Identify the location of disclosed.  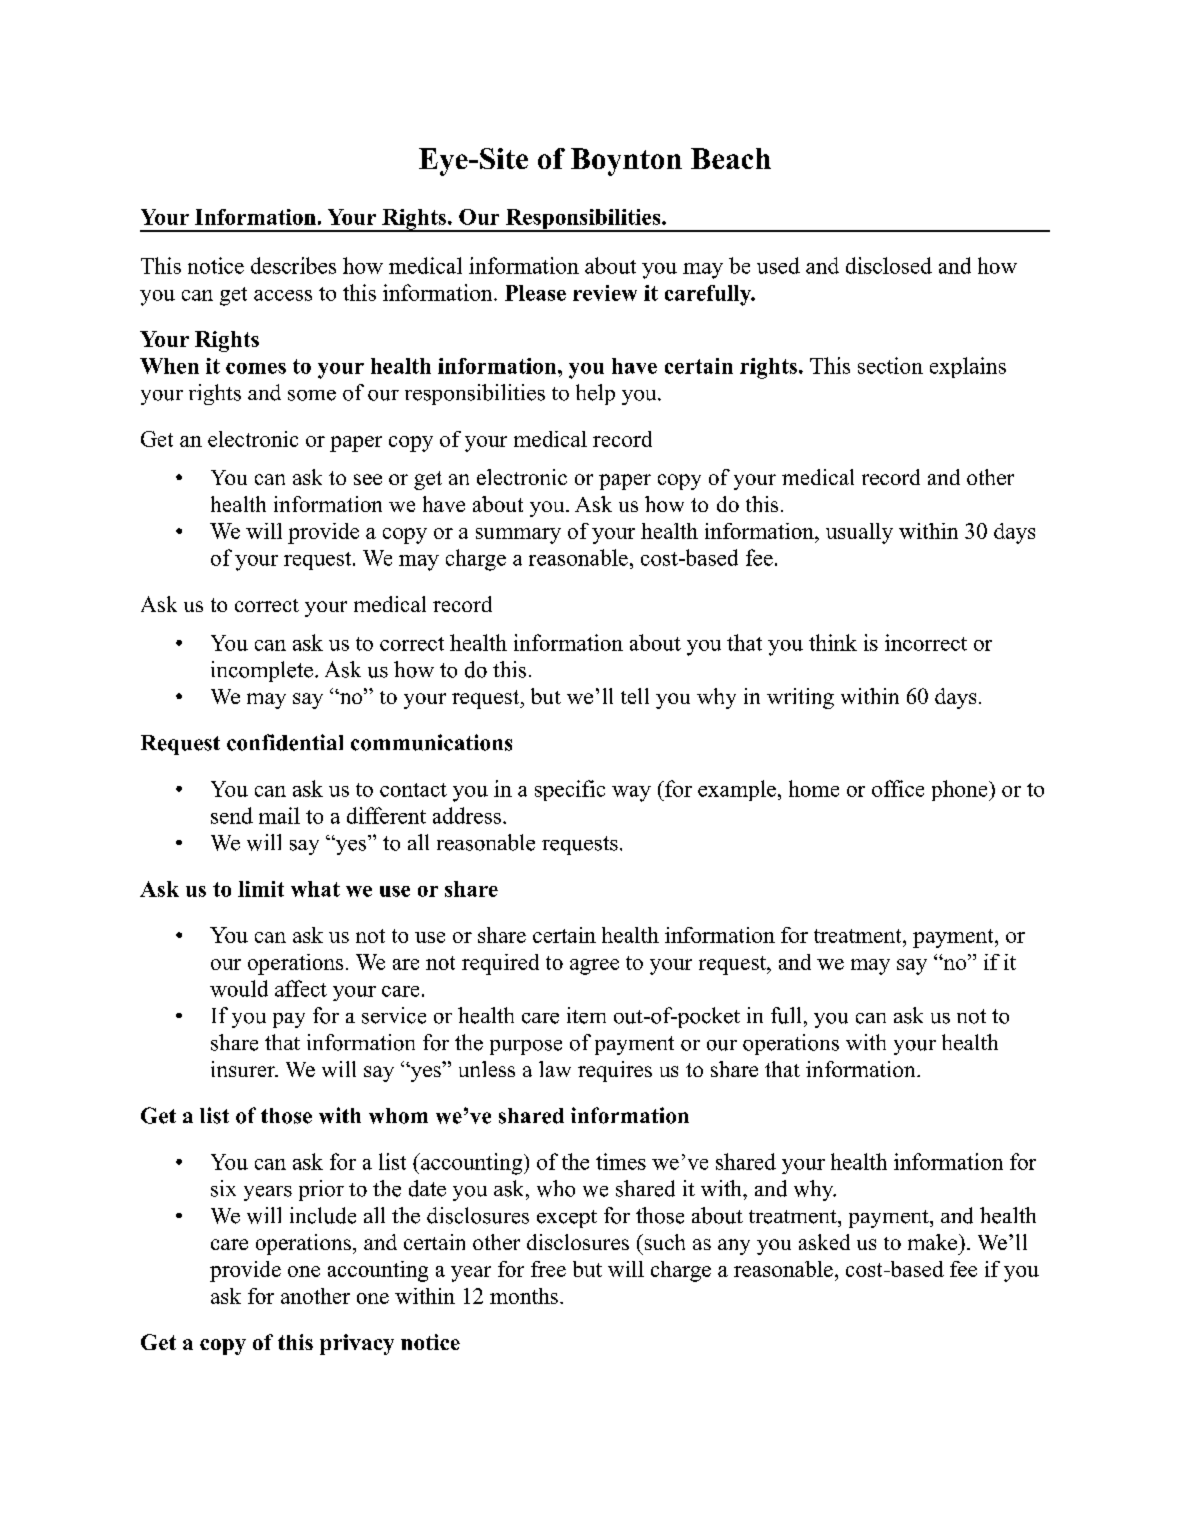
(889, 265).
